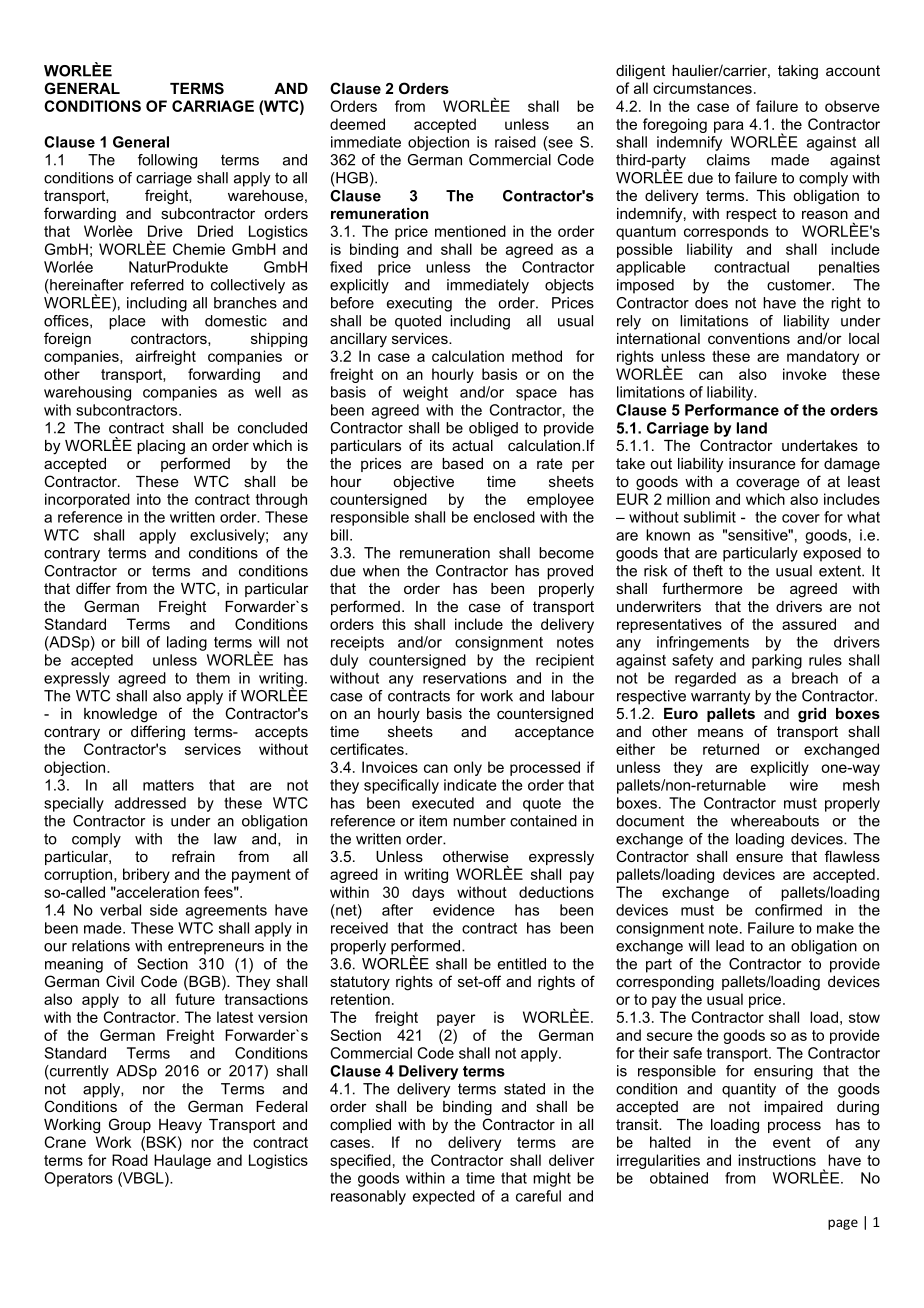  Describe the element at coordinates (762, 463) in the screenshot. I see `insurance` at that location.
